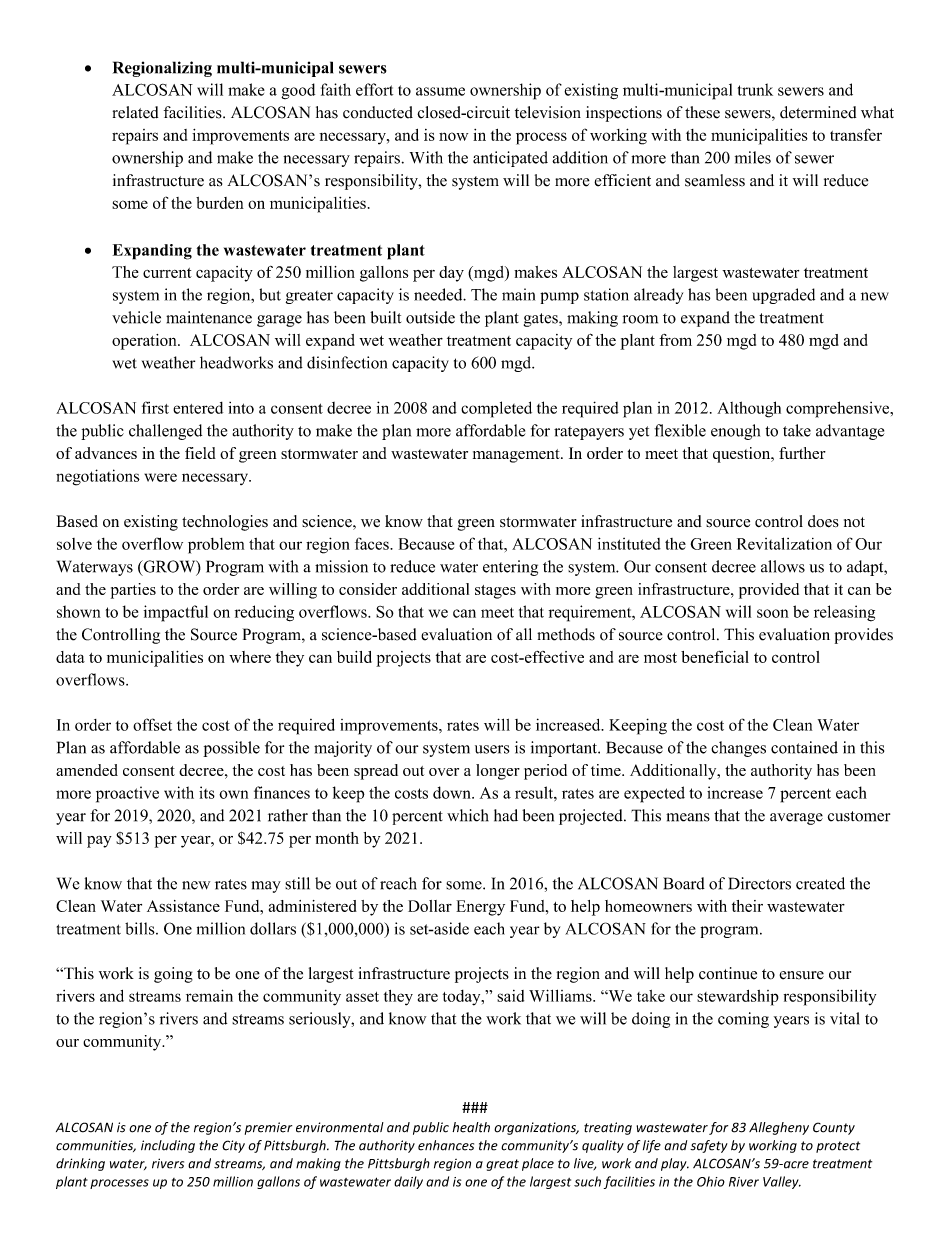 Image resolution: width=952 pixels, height=1233 pixels. I want to click on ensure, so click(801, 975).
